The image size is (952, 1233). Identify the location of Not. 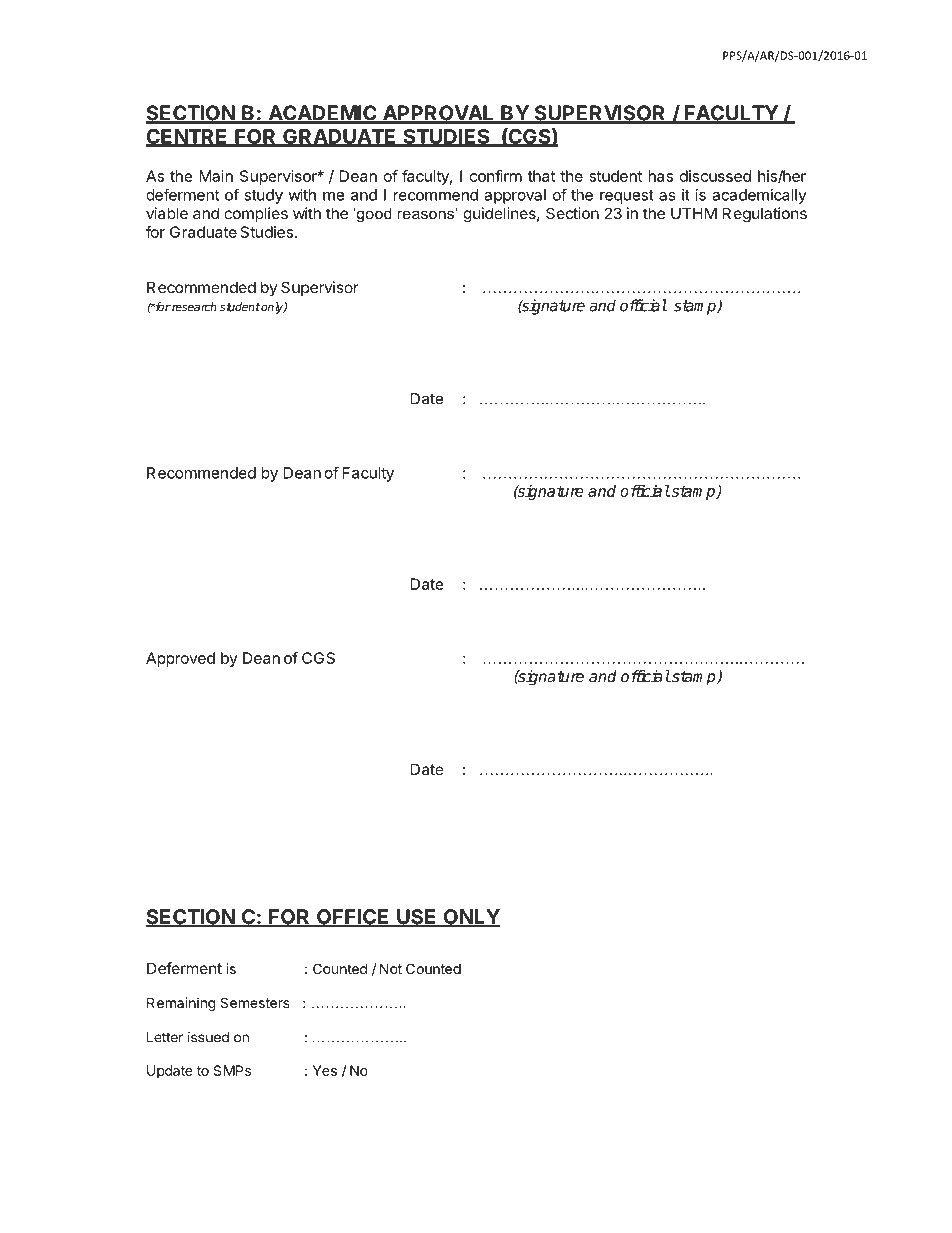
(391, 968).
